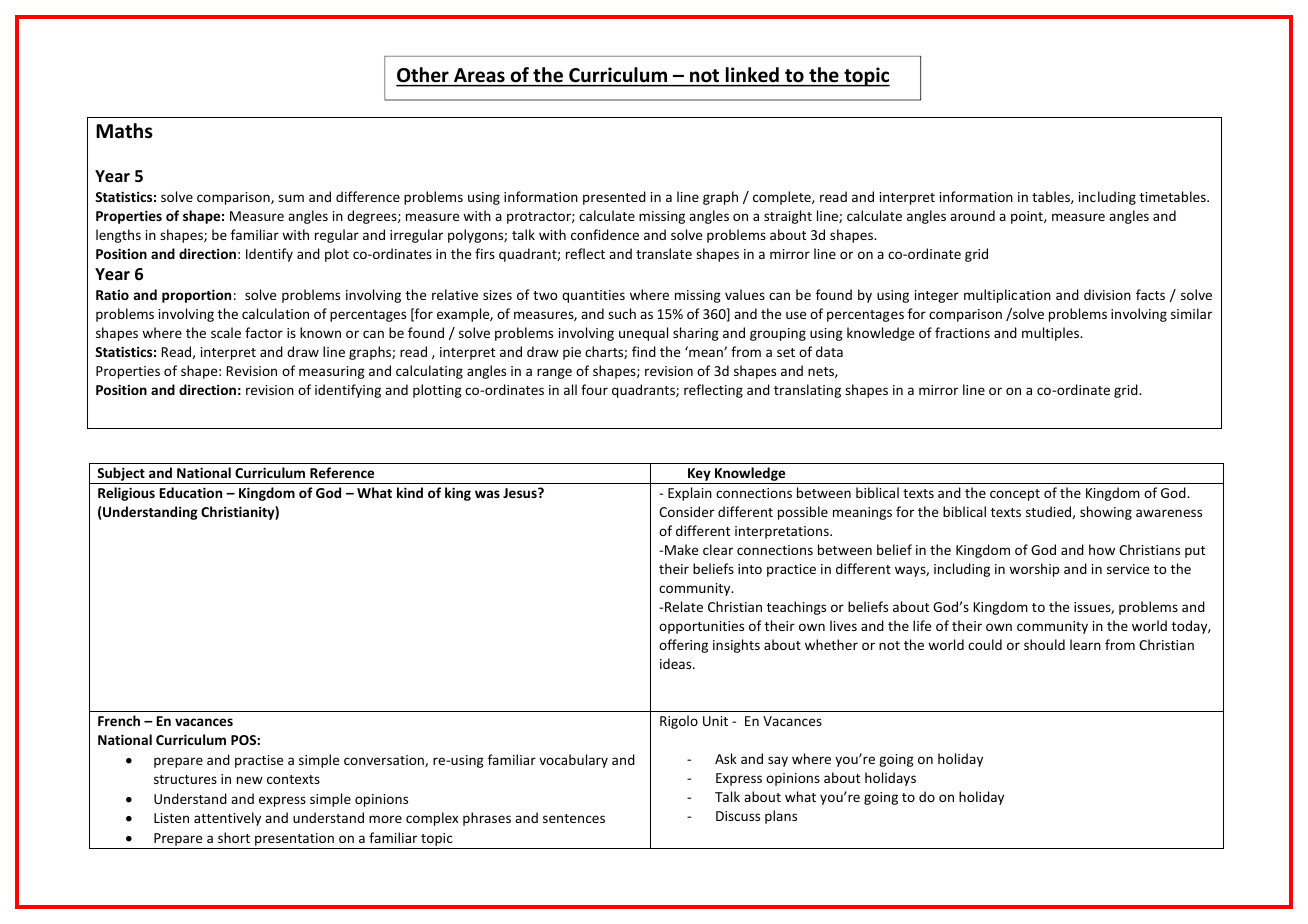 This screenshot has height=924, width=1308. I want to click on French, so click(119, 720).
